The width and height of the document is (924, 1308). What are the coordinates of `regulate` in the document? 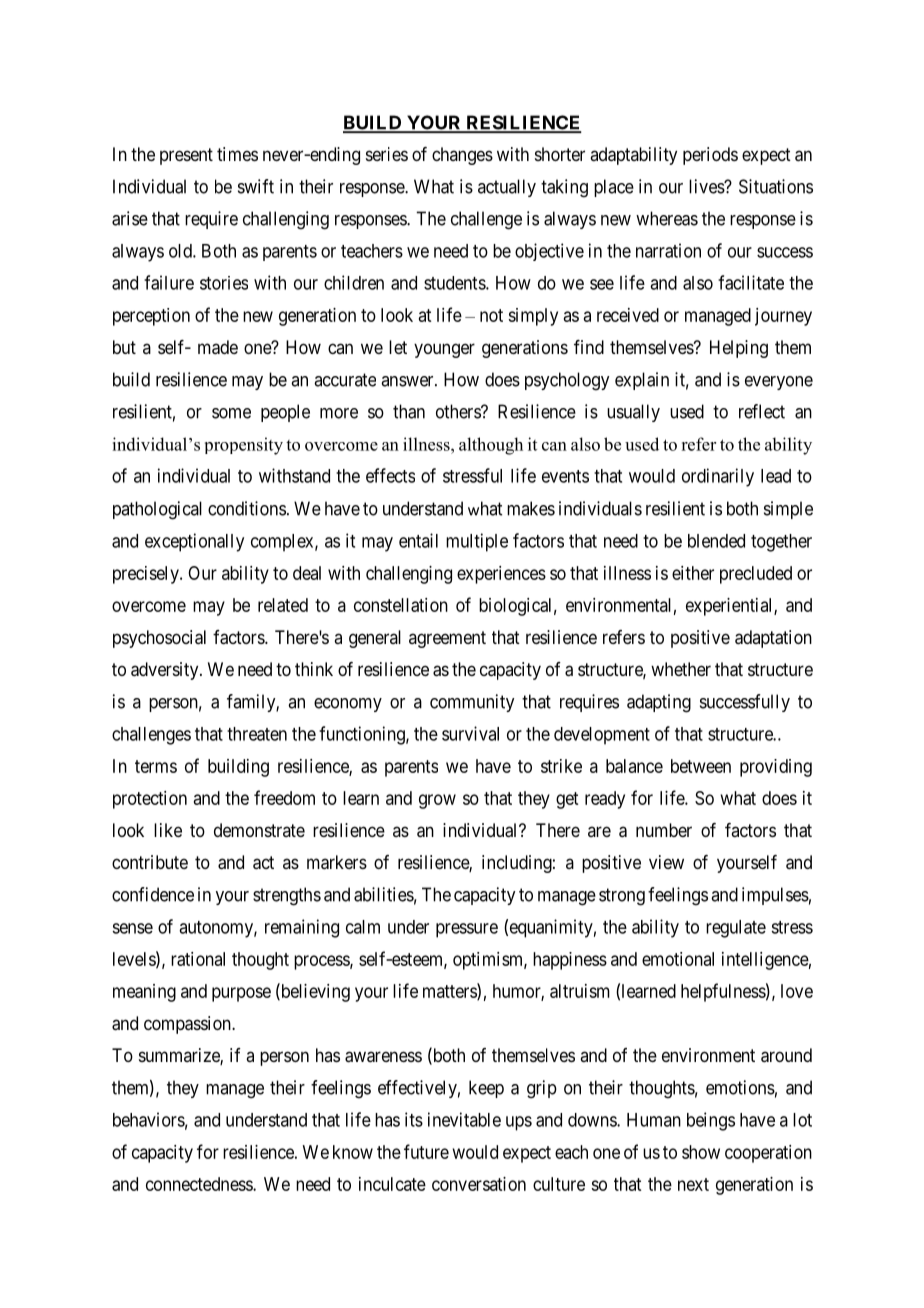 It's located at (736, 929).
